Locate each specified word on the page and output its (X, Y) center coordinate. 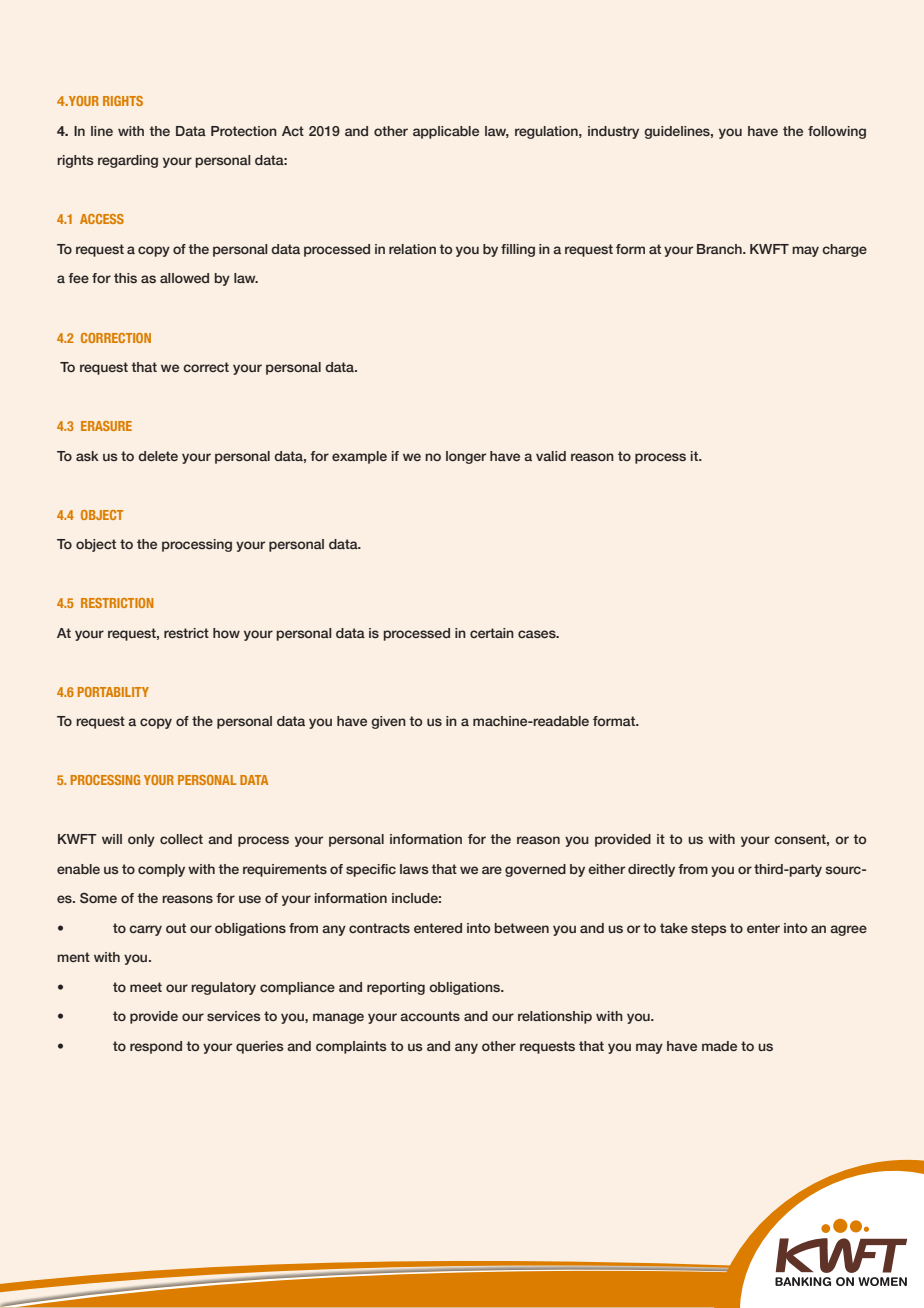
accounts (430, 1016)
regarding (128, 161)
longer (466, 457)
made (719, 1046)
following (837, 132)
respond (156, 1047)
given (388, 722)
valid (551, 456)
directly (651, 870)
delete (158, 456)
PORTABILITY (113, 692)
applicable (446, 132)
